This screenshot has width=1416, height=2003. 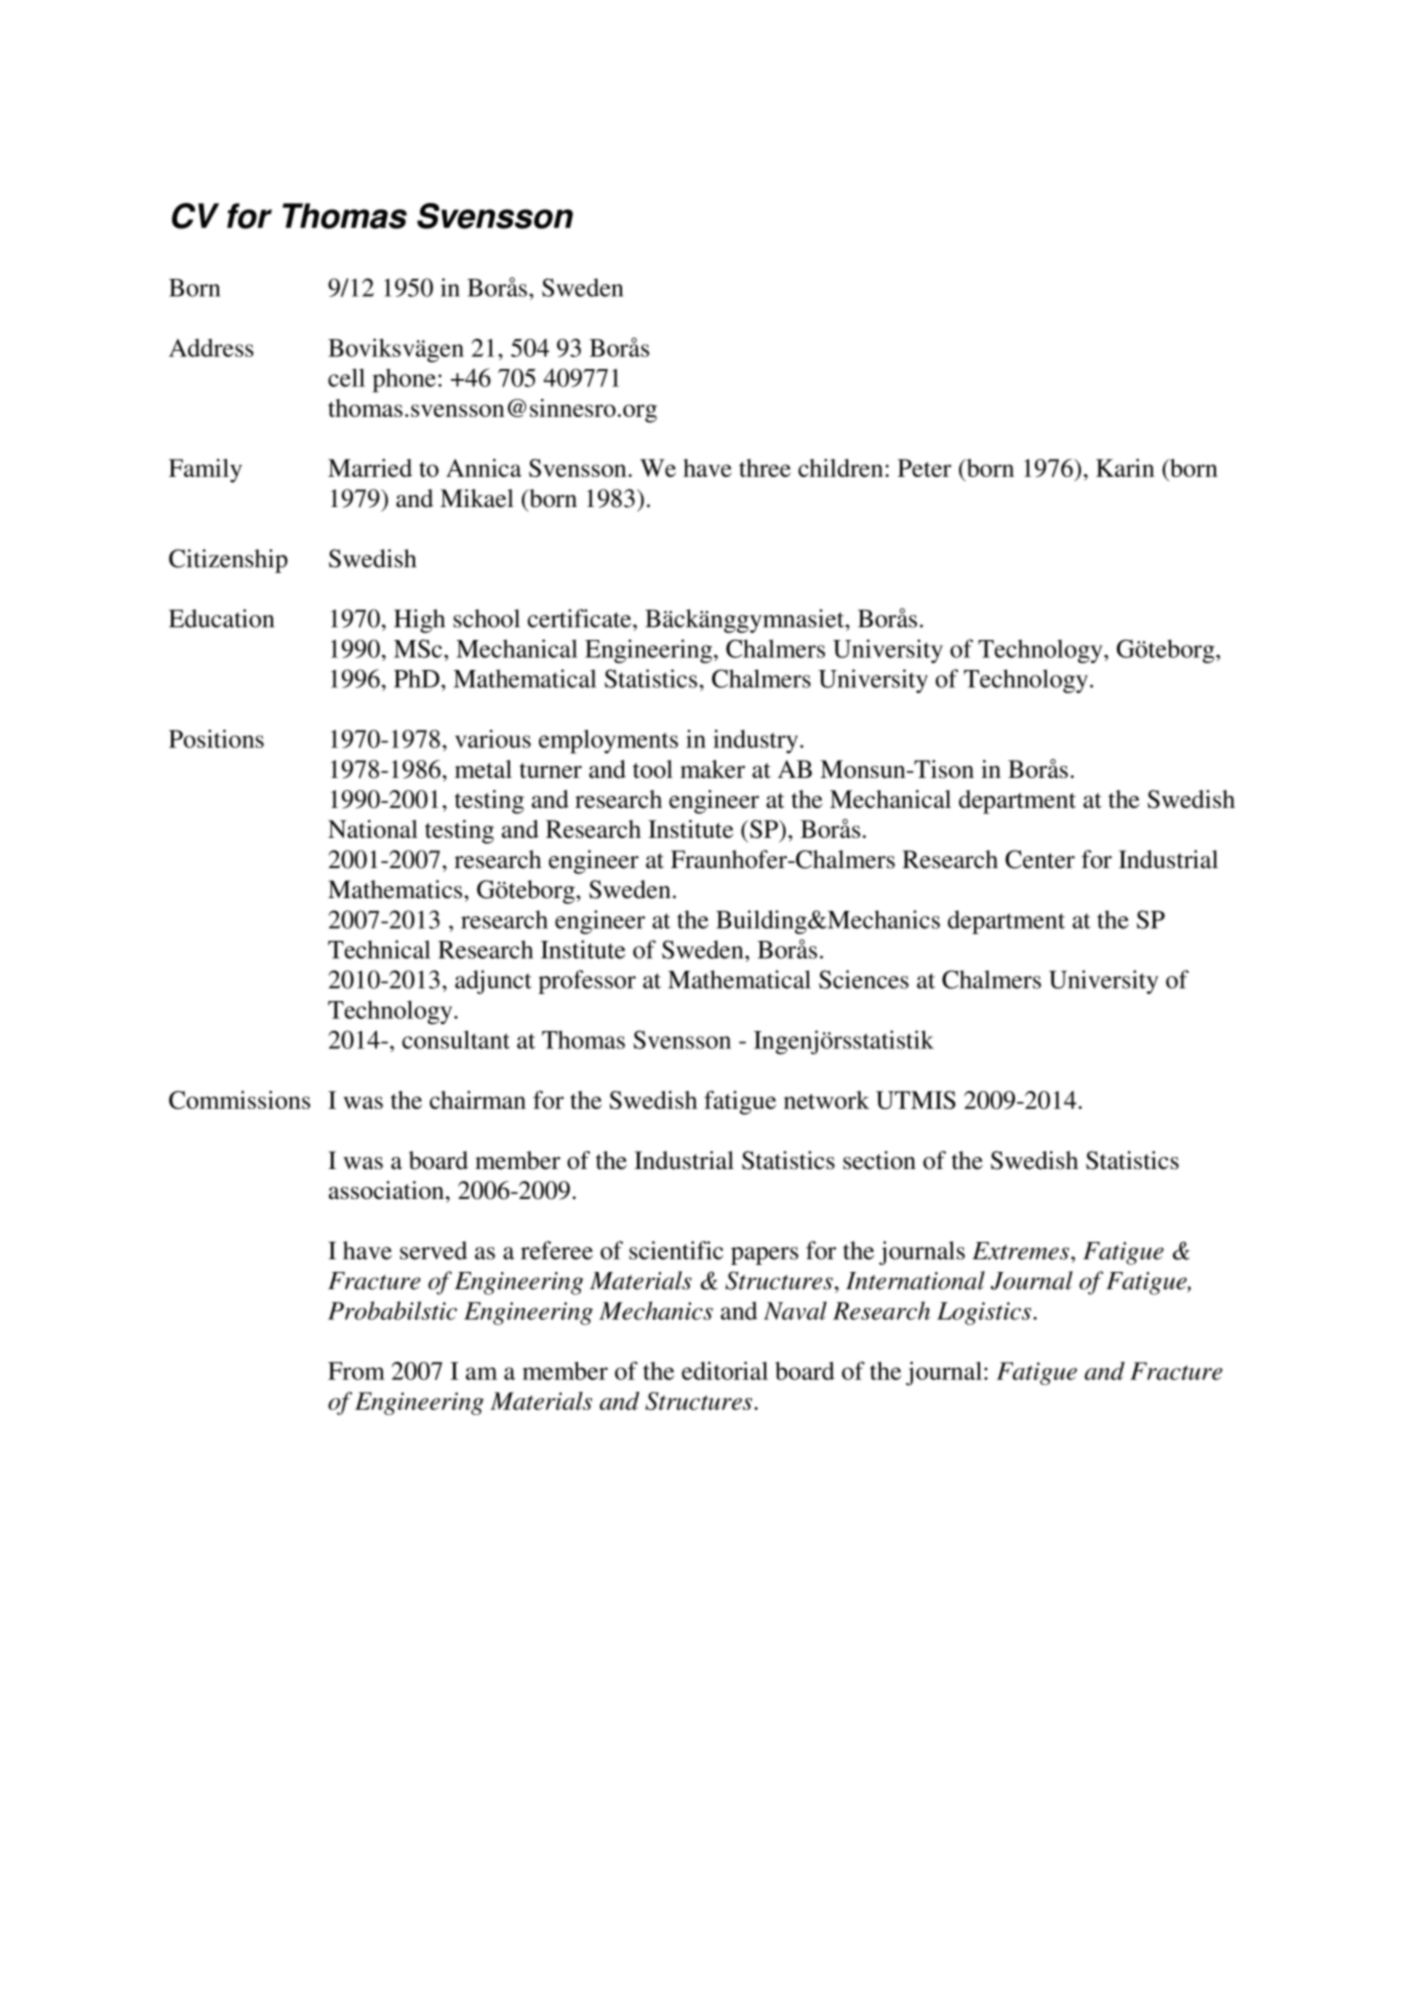 What do you see at coordinates (864, 979) in the screenshot?
I see `Sciences` at bounding box center [864, 979].
